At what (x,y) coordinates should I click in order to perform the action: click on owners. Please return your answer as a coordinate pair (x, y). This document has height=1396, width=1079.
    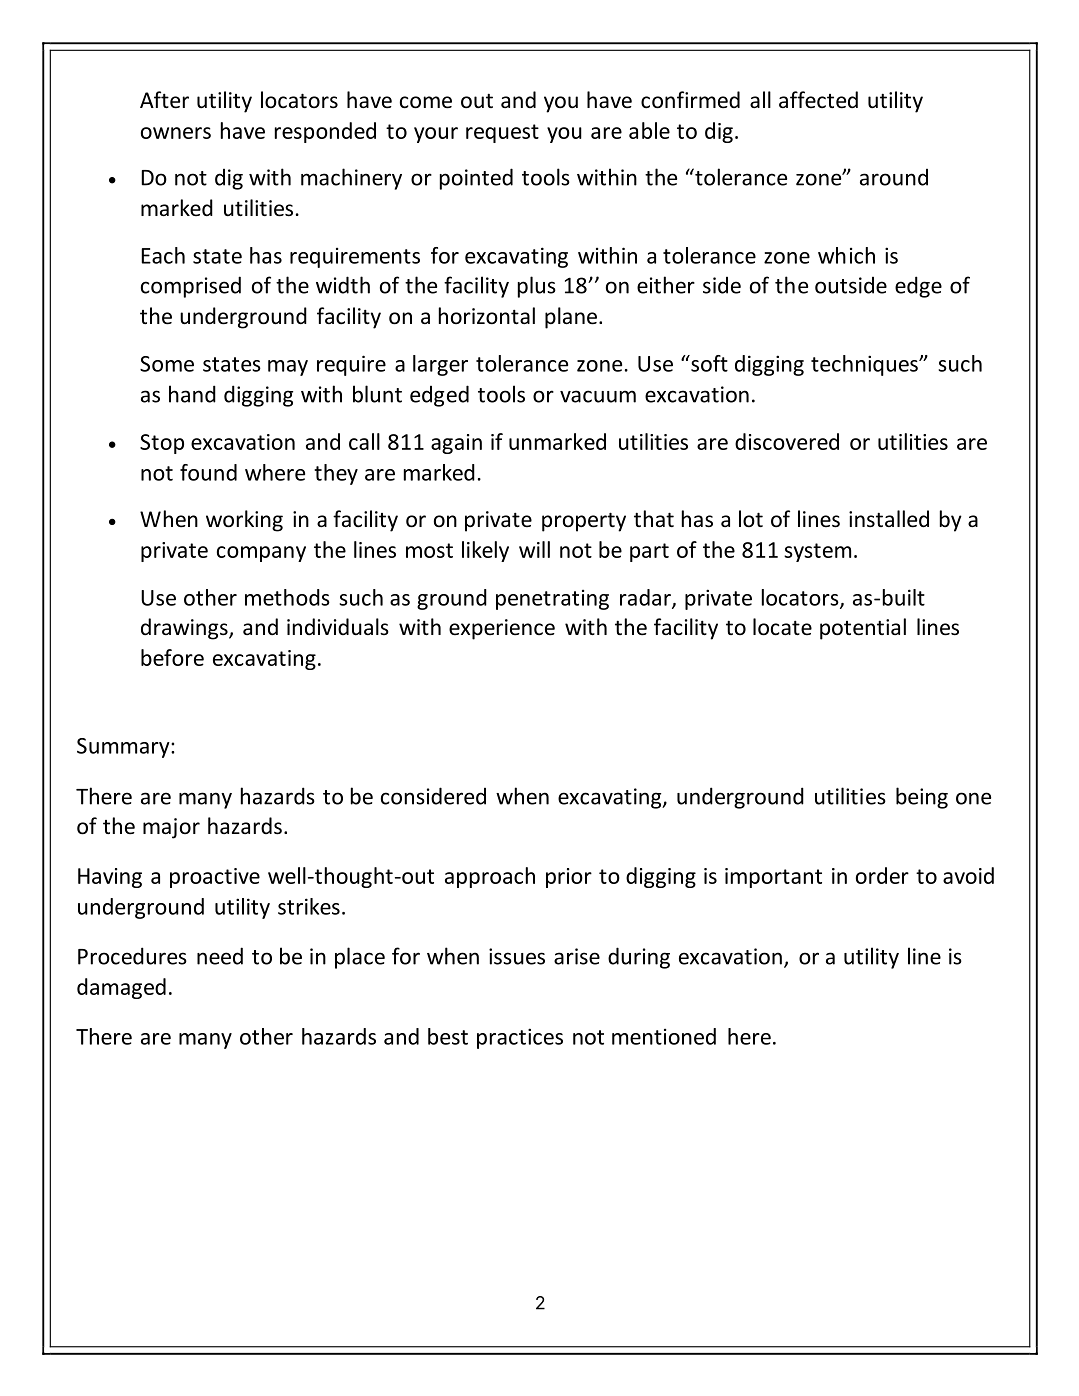
    Looking at the image, I should click on (176, 133).
